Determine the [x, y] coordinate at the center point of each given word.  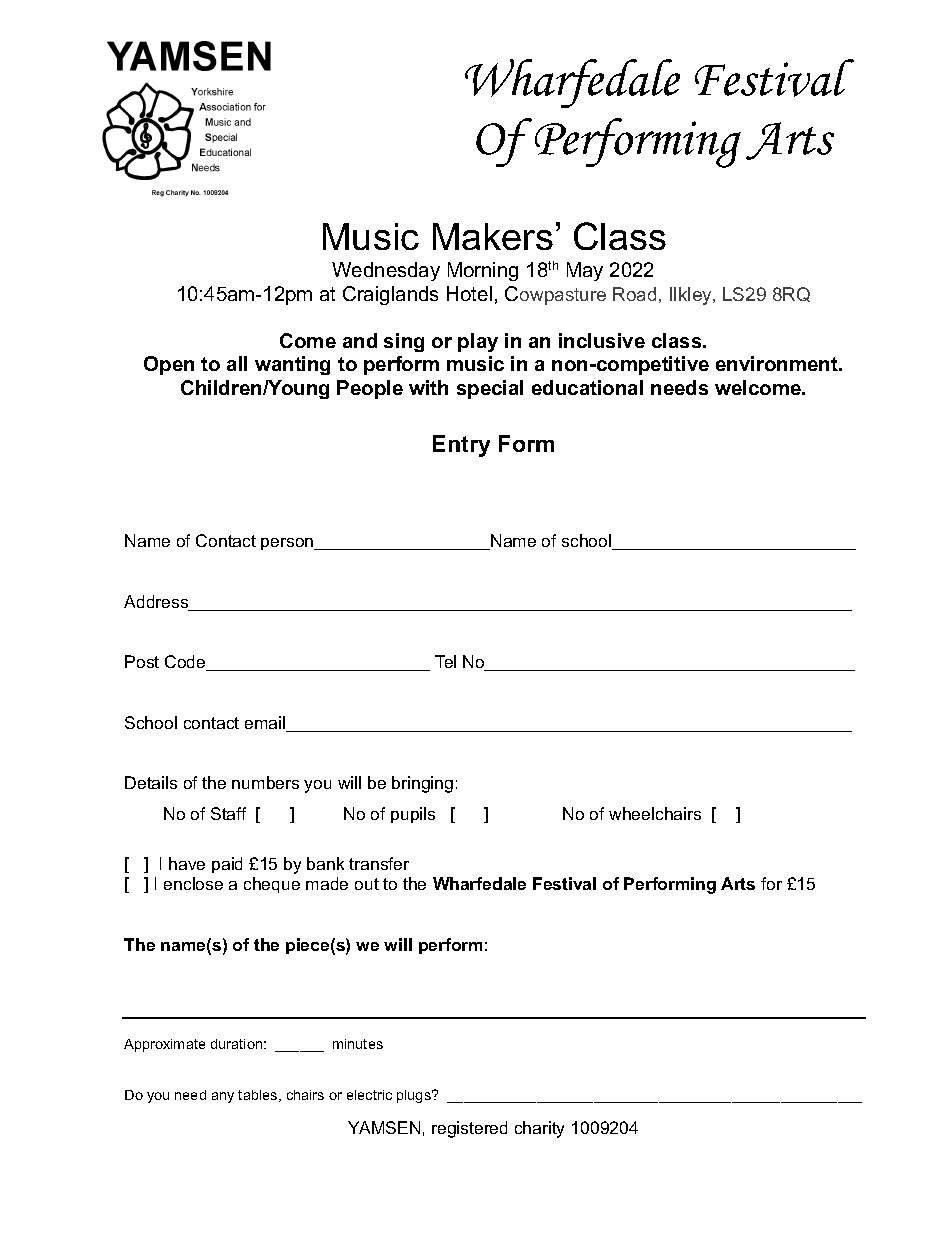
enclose [193, 883]
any [223, 1097]
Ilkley [692, 296]
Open [169, 365]
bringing [422, 784]
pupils [413, 815]
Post [142, 661]
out [367, 884]
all [237, 363]
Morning [483, 271]
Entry [461, 446]
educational [587, 387]
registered [469, 1129]
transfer [379, 863]
